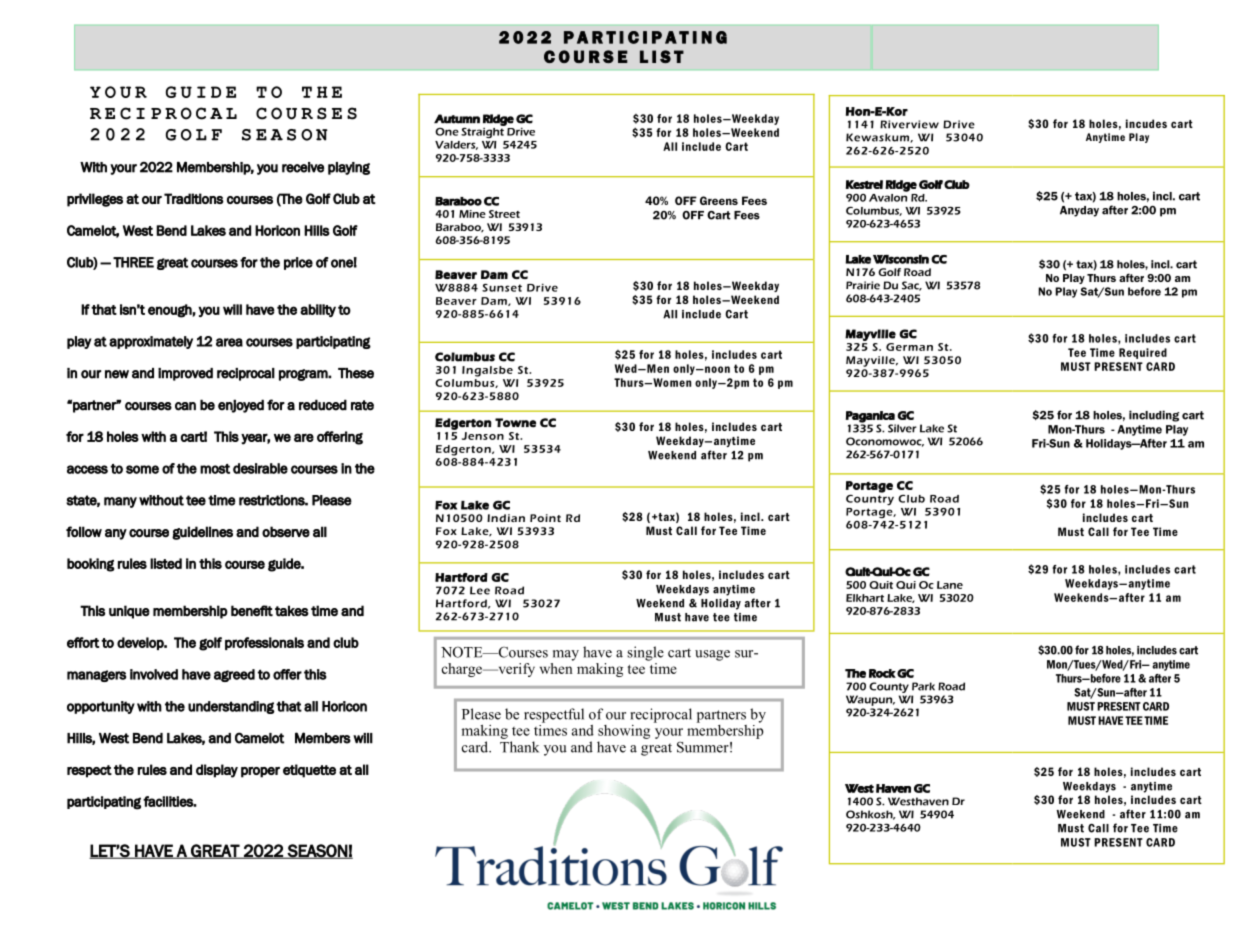  I want to click on Kestrel, so click(864, 184).
